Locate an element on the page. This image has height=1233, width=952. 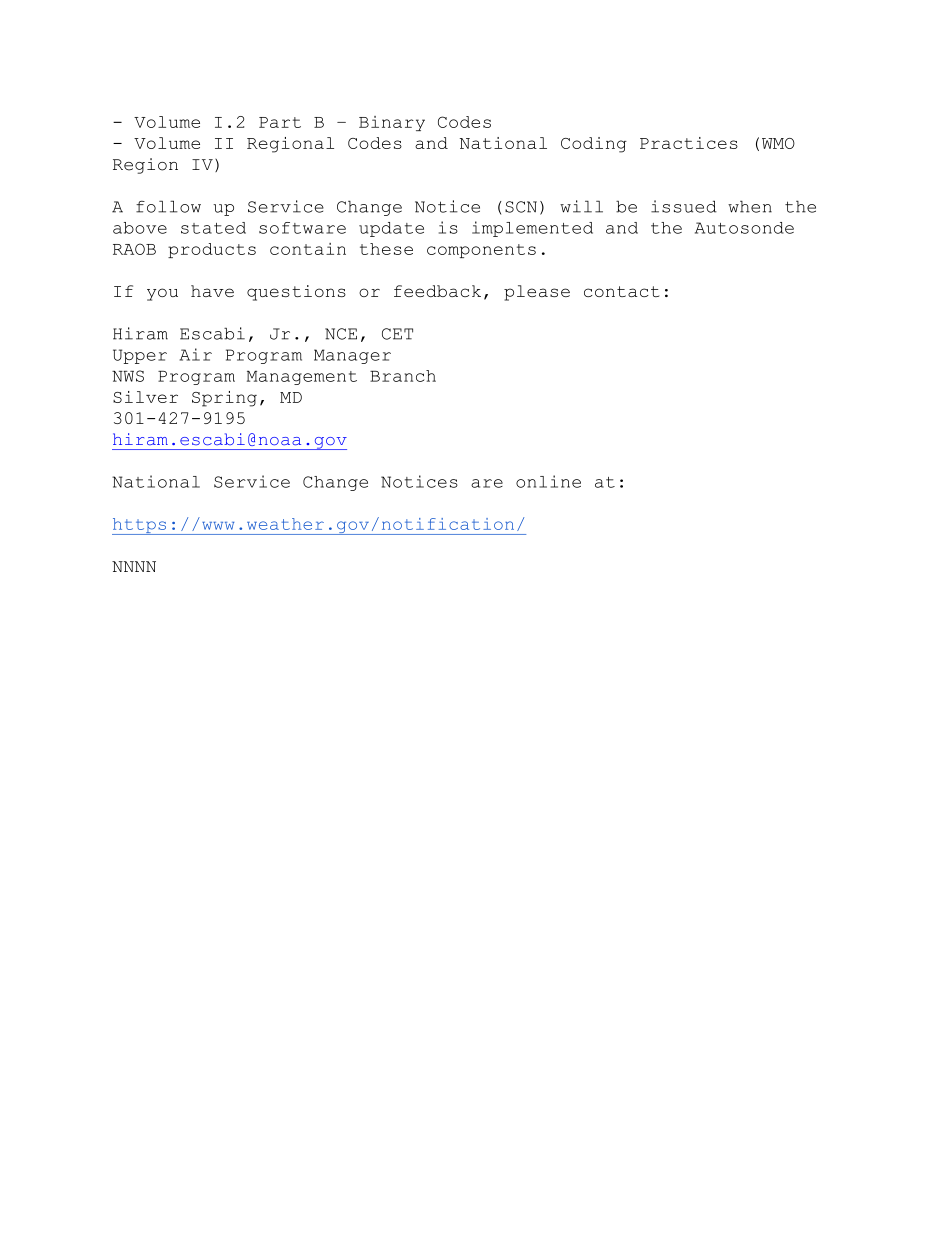
follow is located at coordinates (168, 206).
